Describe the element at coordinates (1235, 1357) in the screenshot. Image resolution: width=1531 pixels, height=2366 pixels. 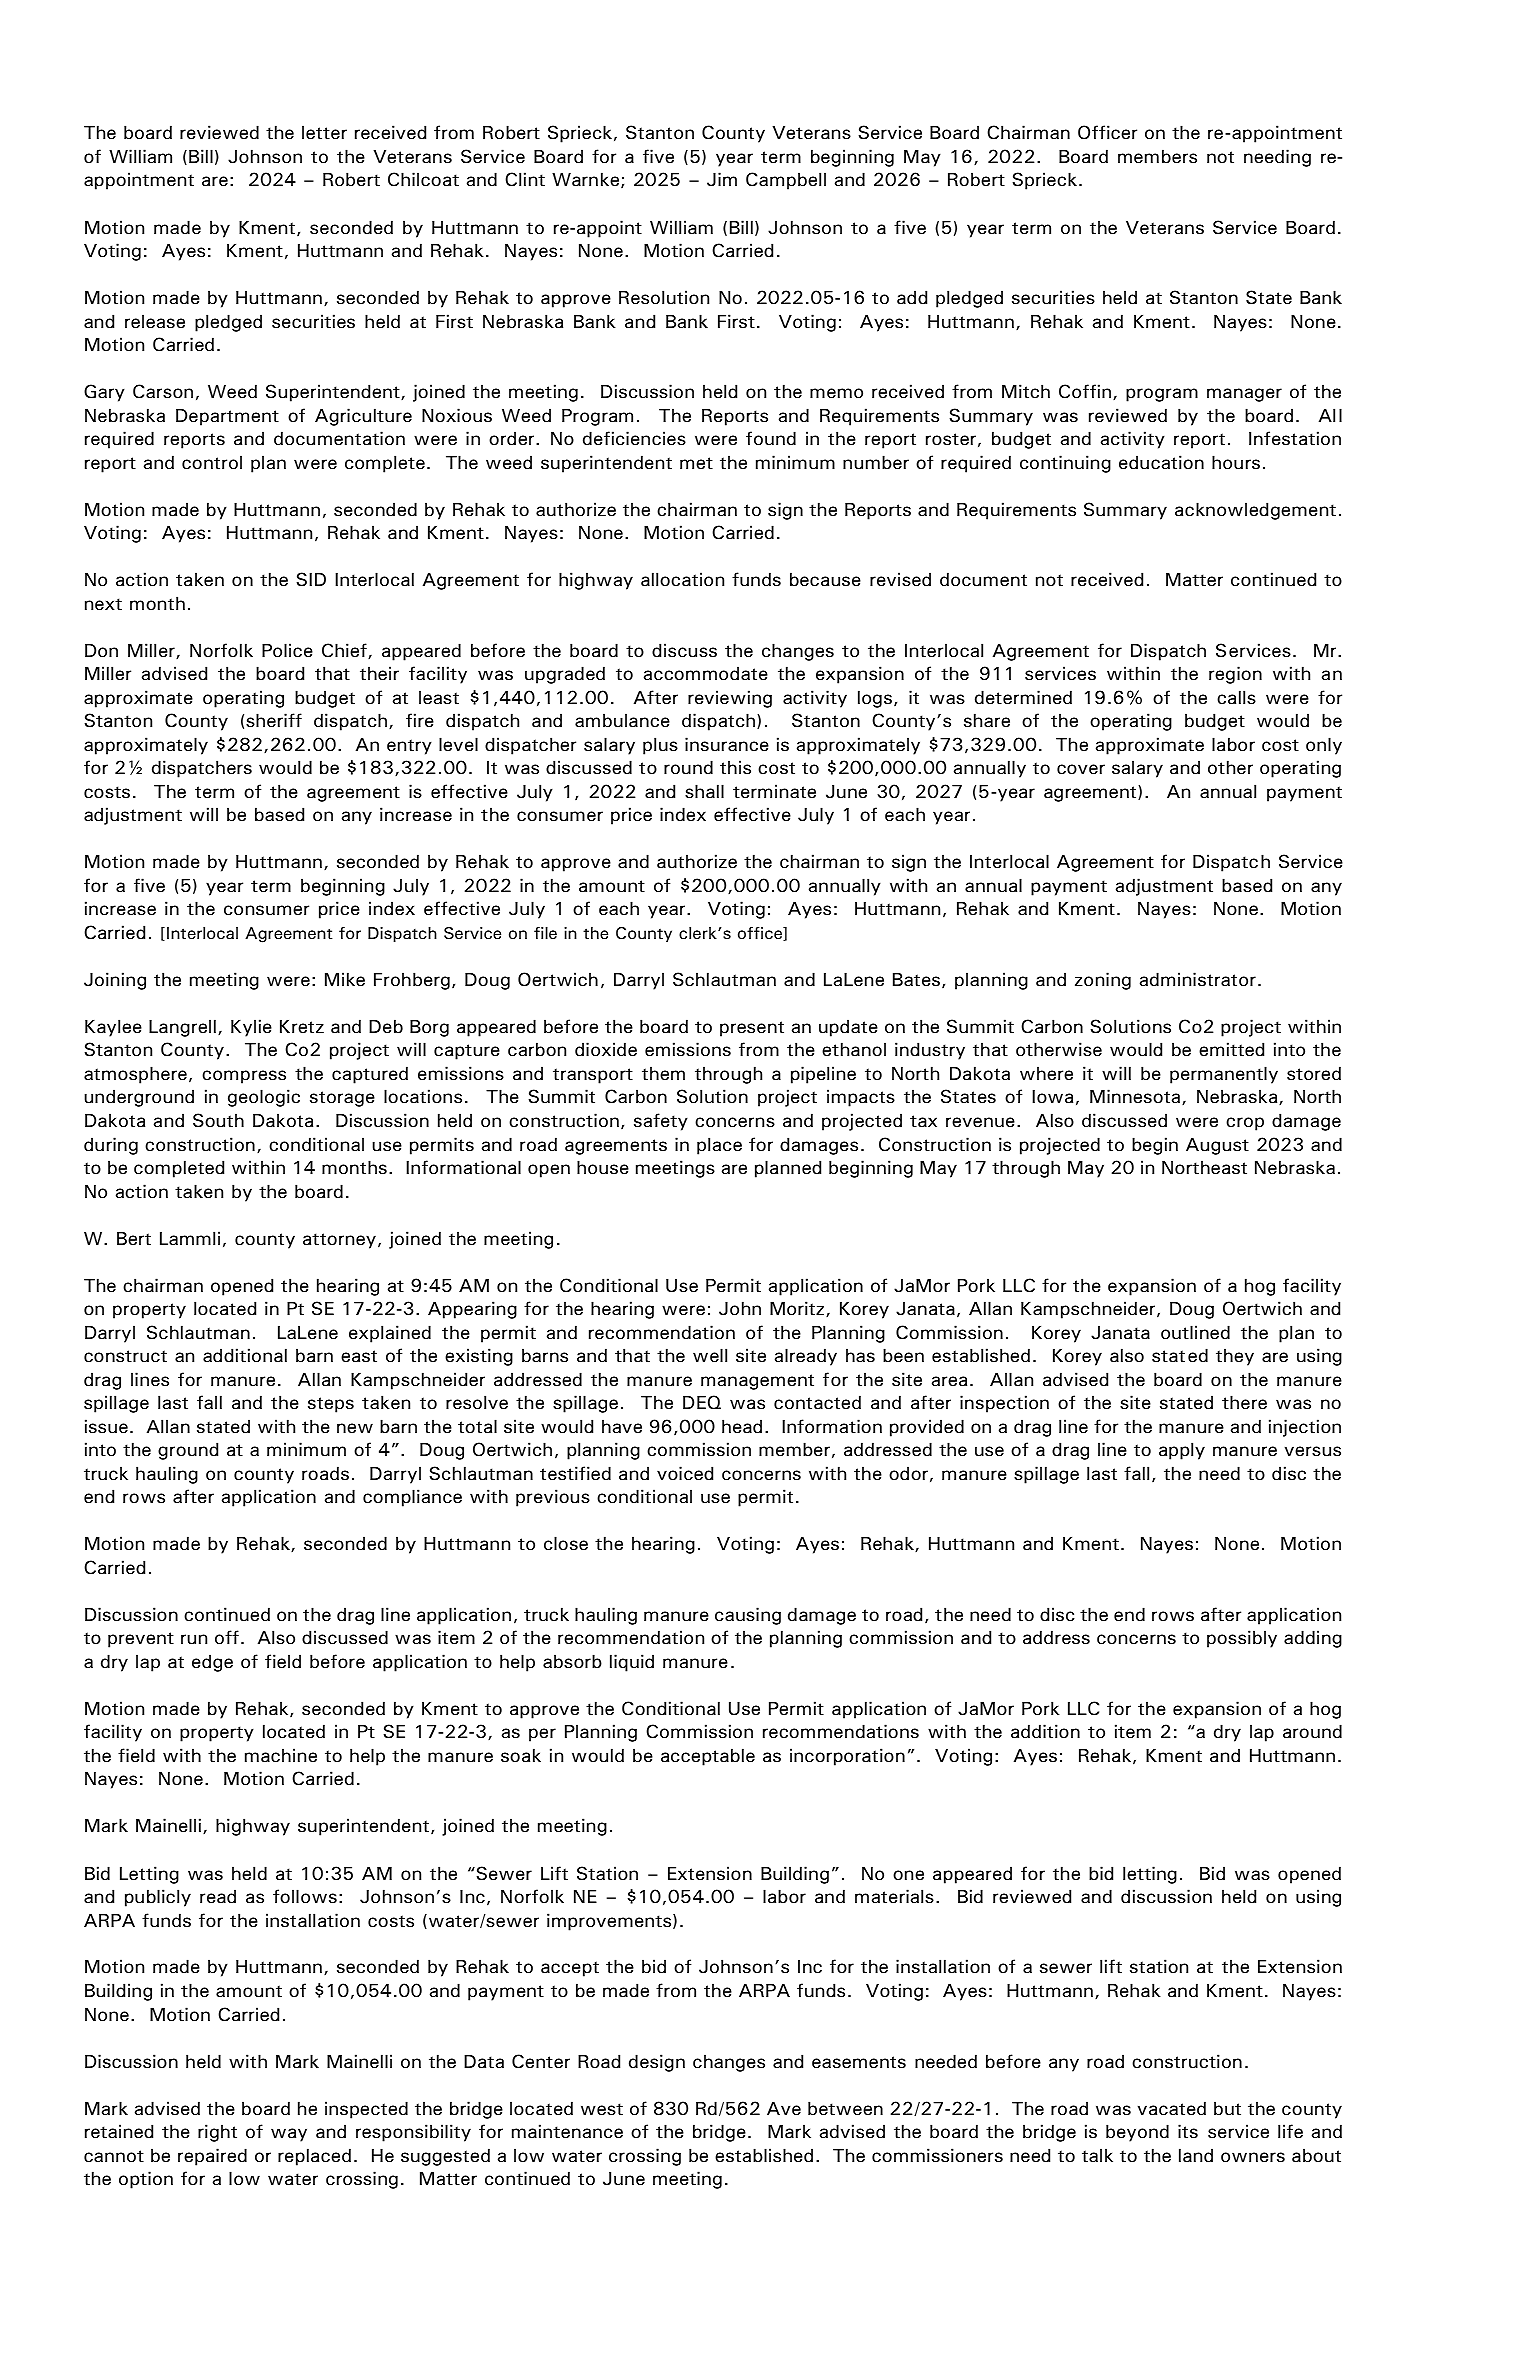
I see `they` at that location.
